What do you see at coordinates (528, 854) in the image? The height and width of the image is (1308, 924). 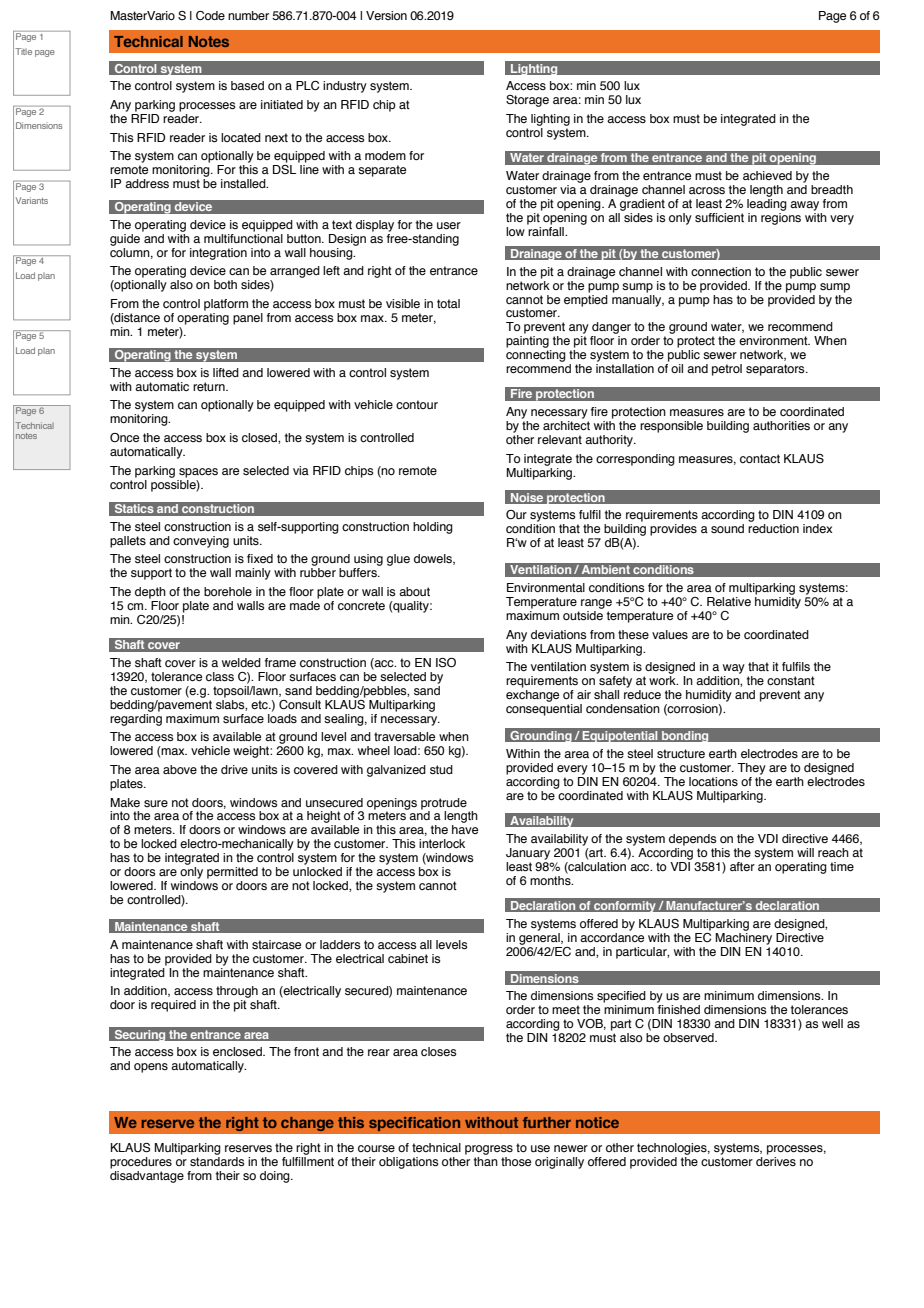 I see `January` at bounding box center [528, 854].
